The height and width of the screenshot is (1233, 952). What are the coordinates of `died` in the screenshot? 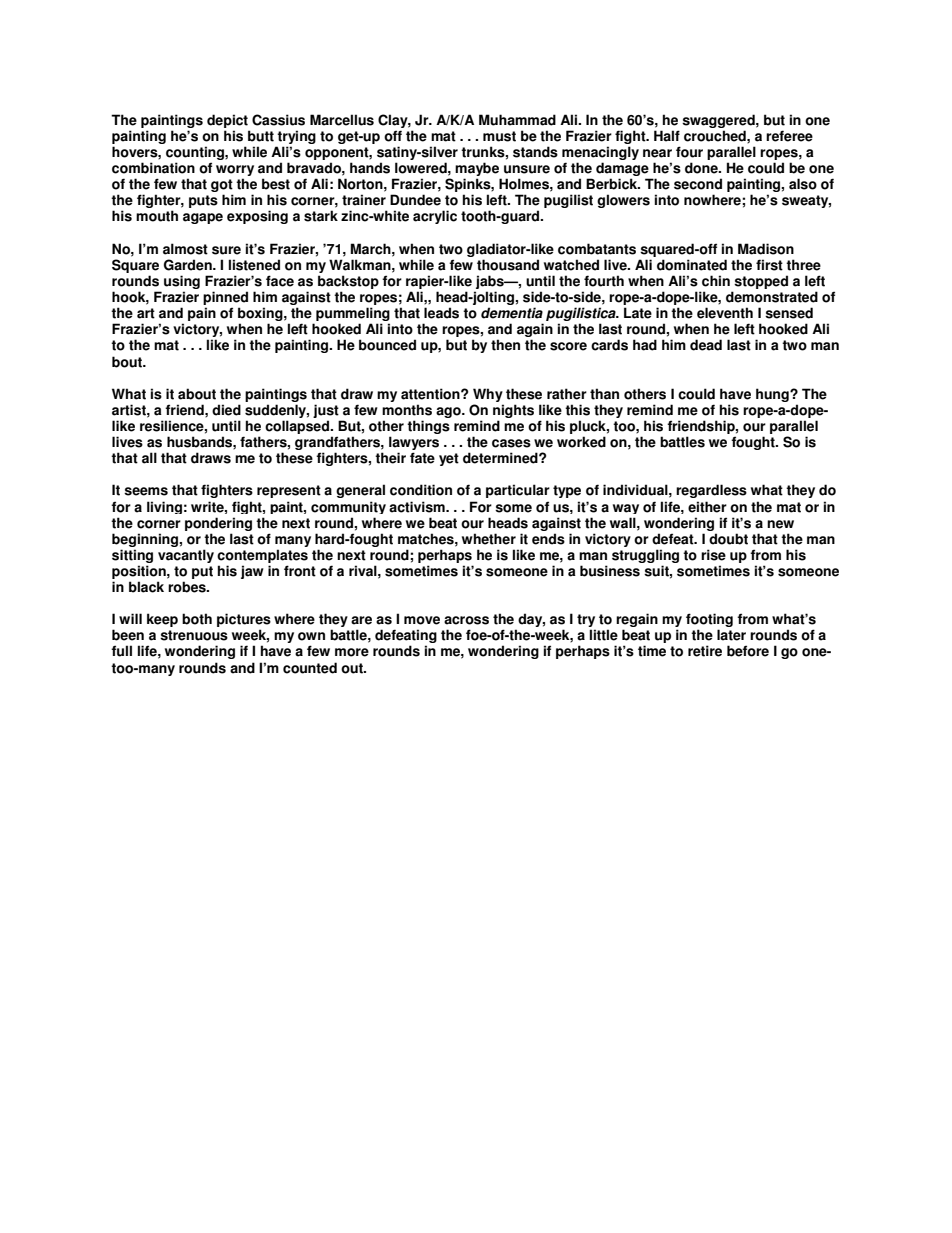 It's located at (226, 410).
